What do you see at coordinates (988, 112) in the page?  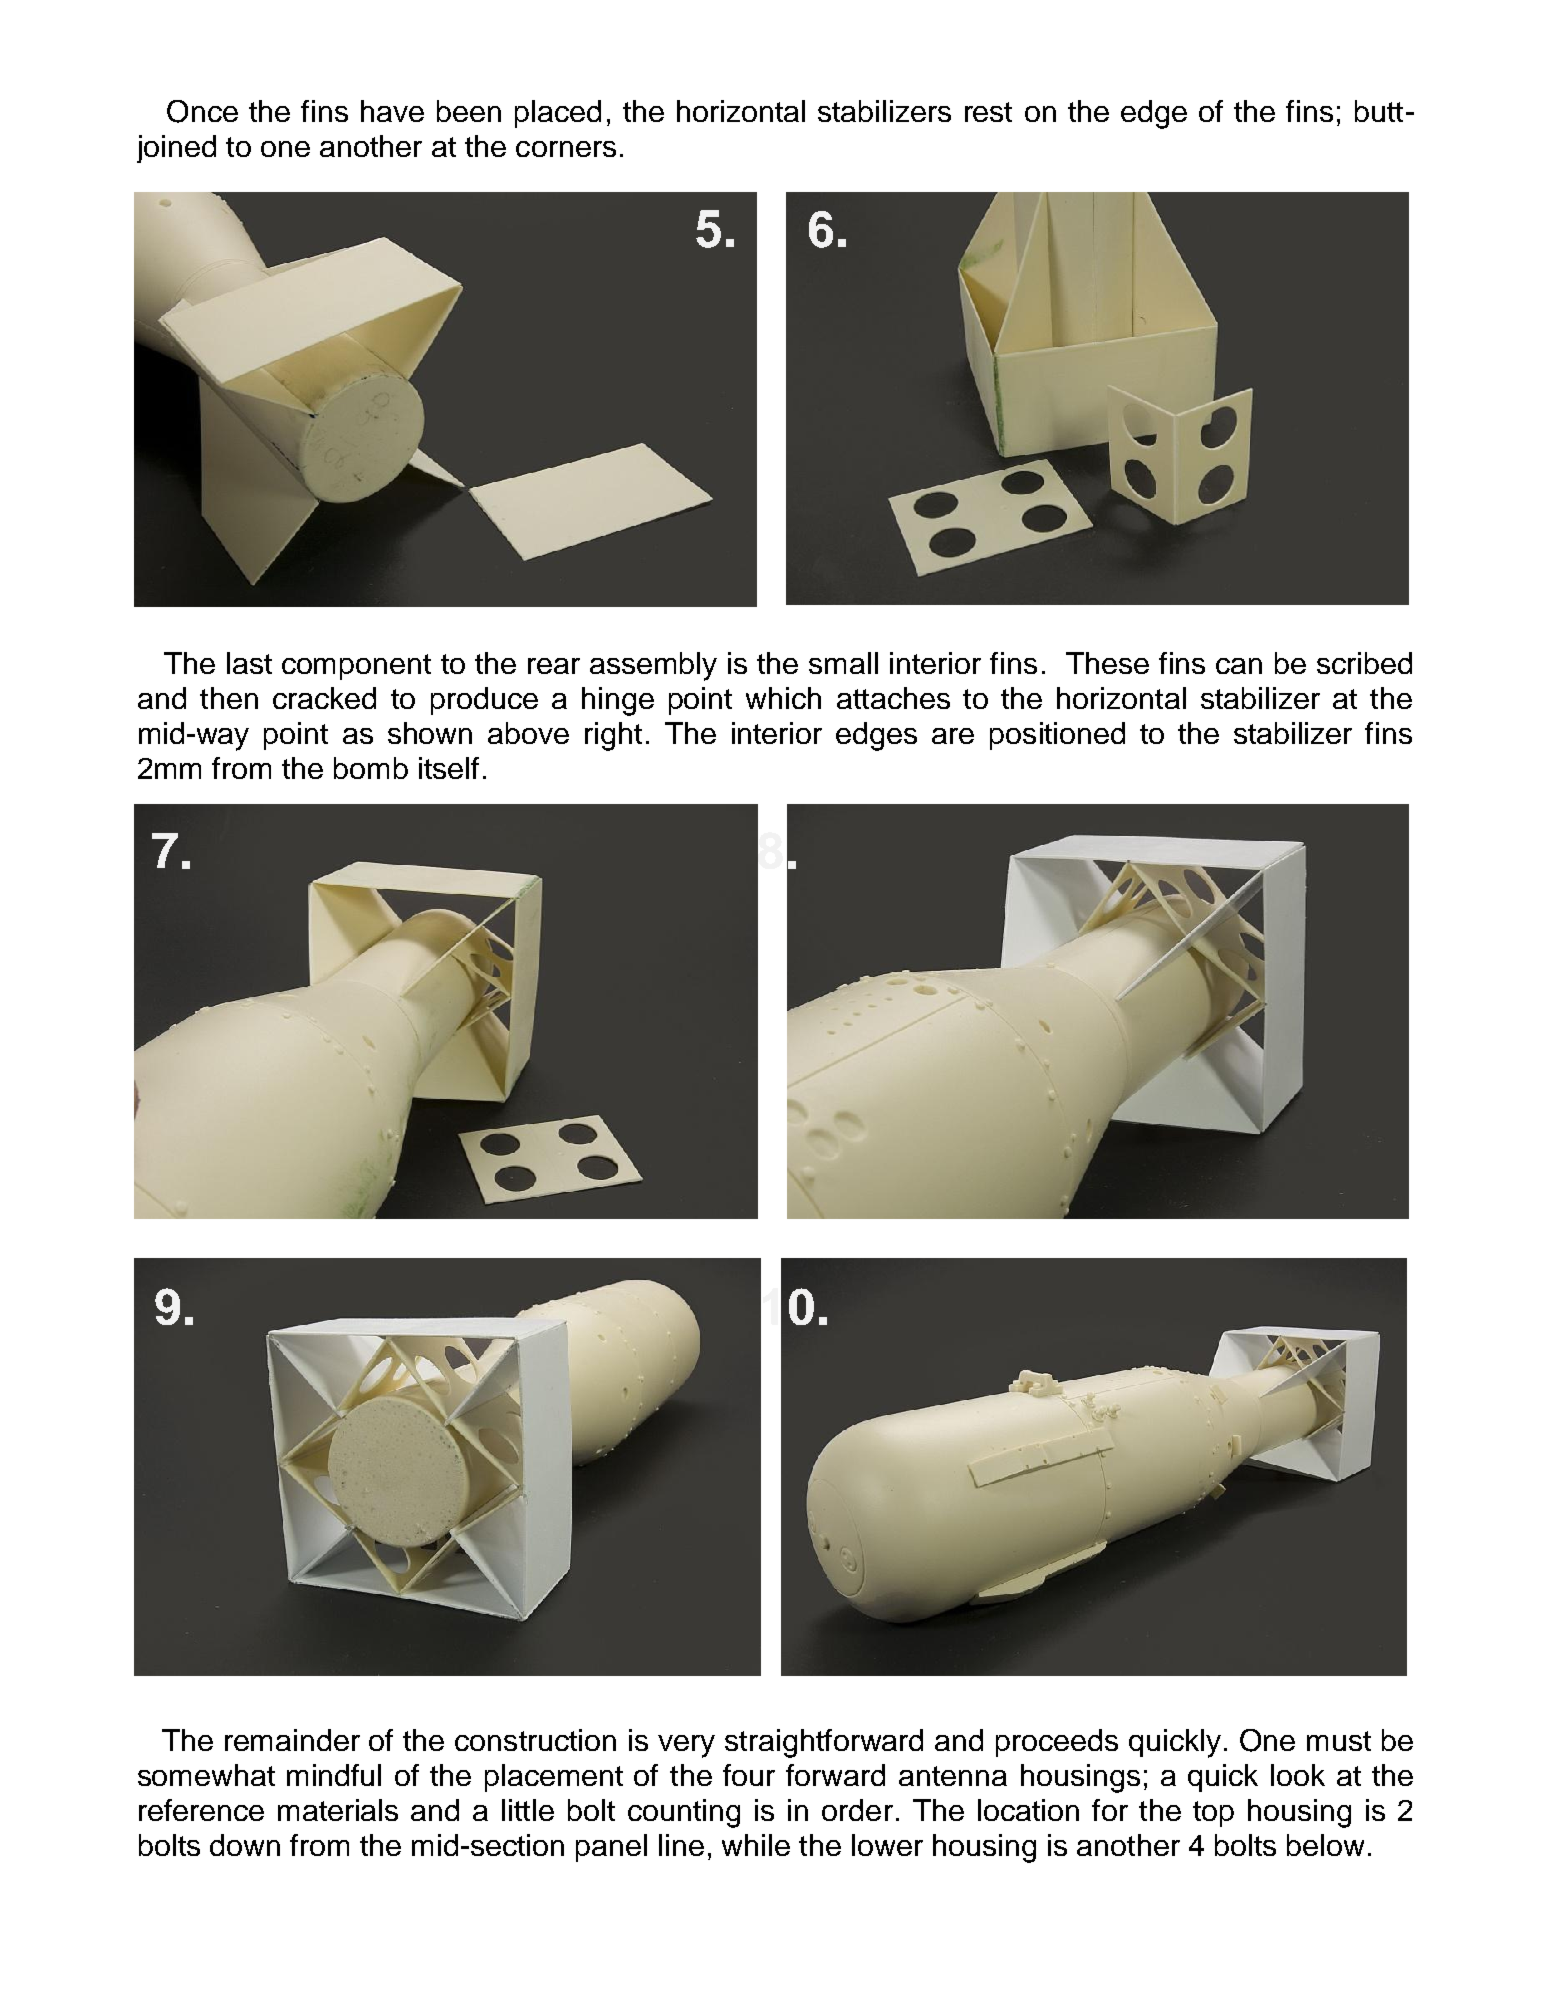 I see `rest` at bounding box center [988, 112].
